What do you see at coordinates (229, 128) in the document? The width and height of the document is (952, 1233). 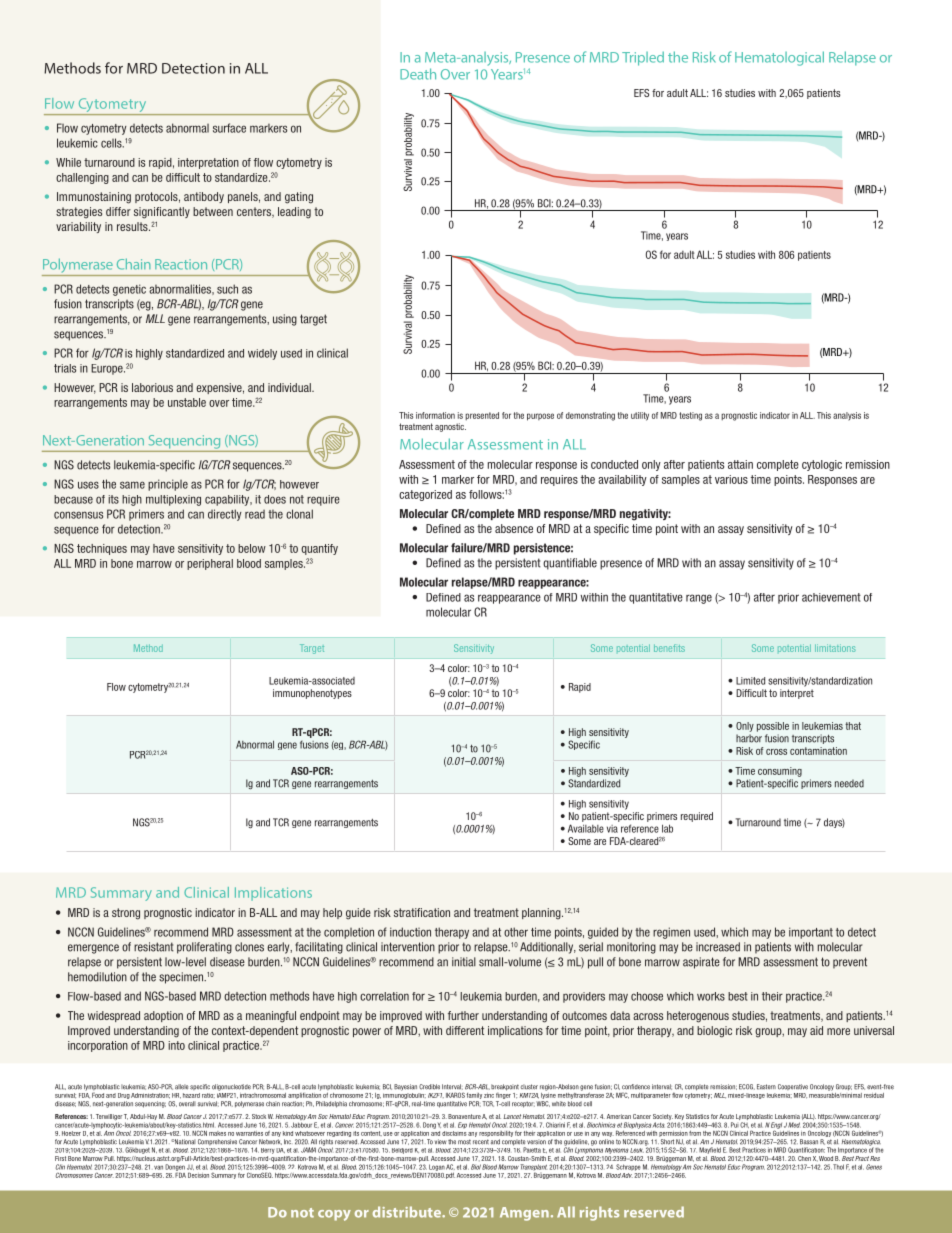 I see `surface` at bounding box center [229, 128].
